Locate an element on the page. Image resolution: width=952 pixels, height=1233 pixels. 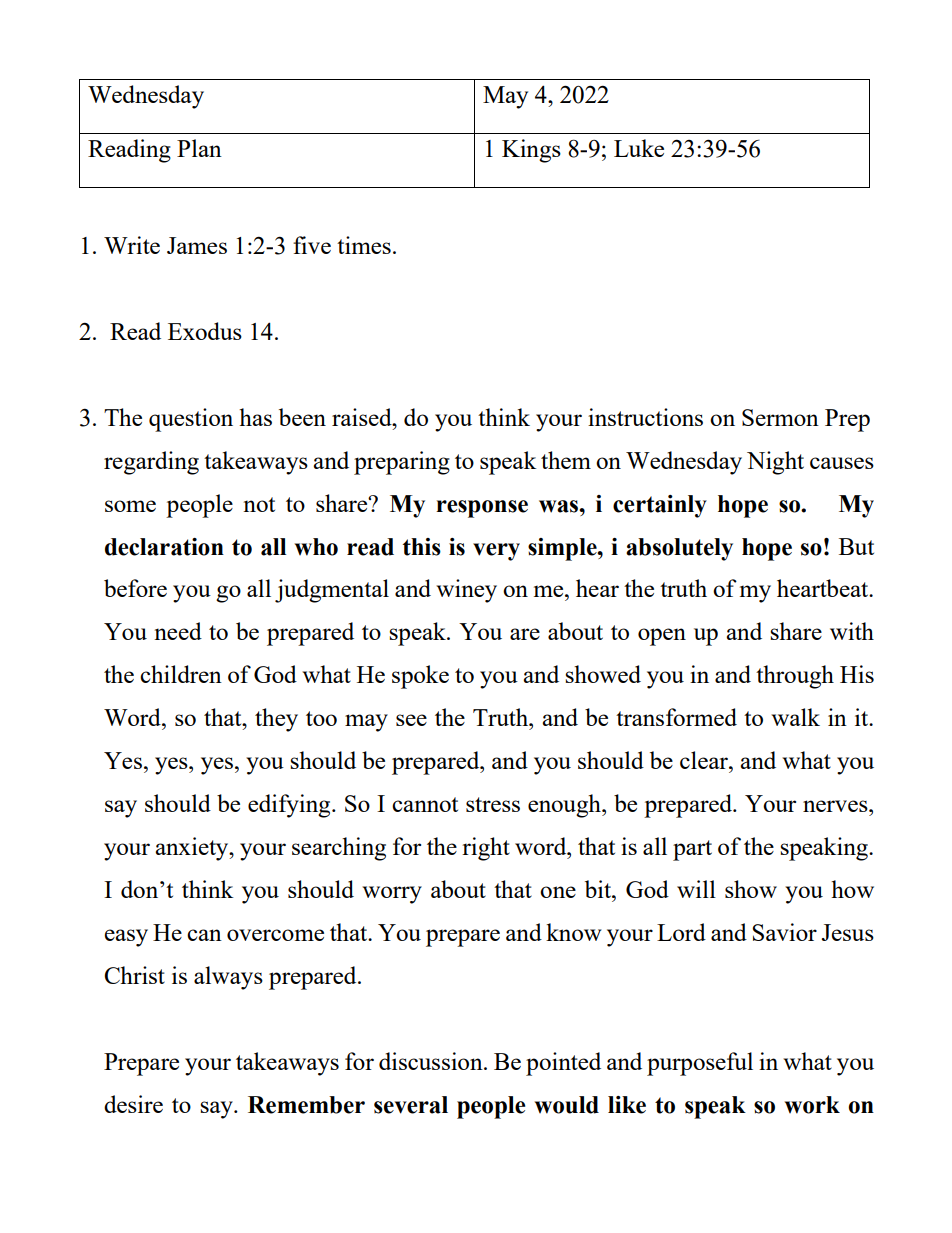
desire is located at coordinates (133, 1104).
